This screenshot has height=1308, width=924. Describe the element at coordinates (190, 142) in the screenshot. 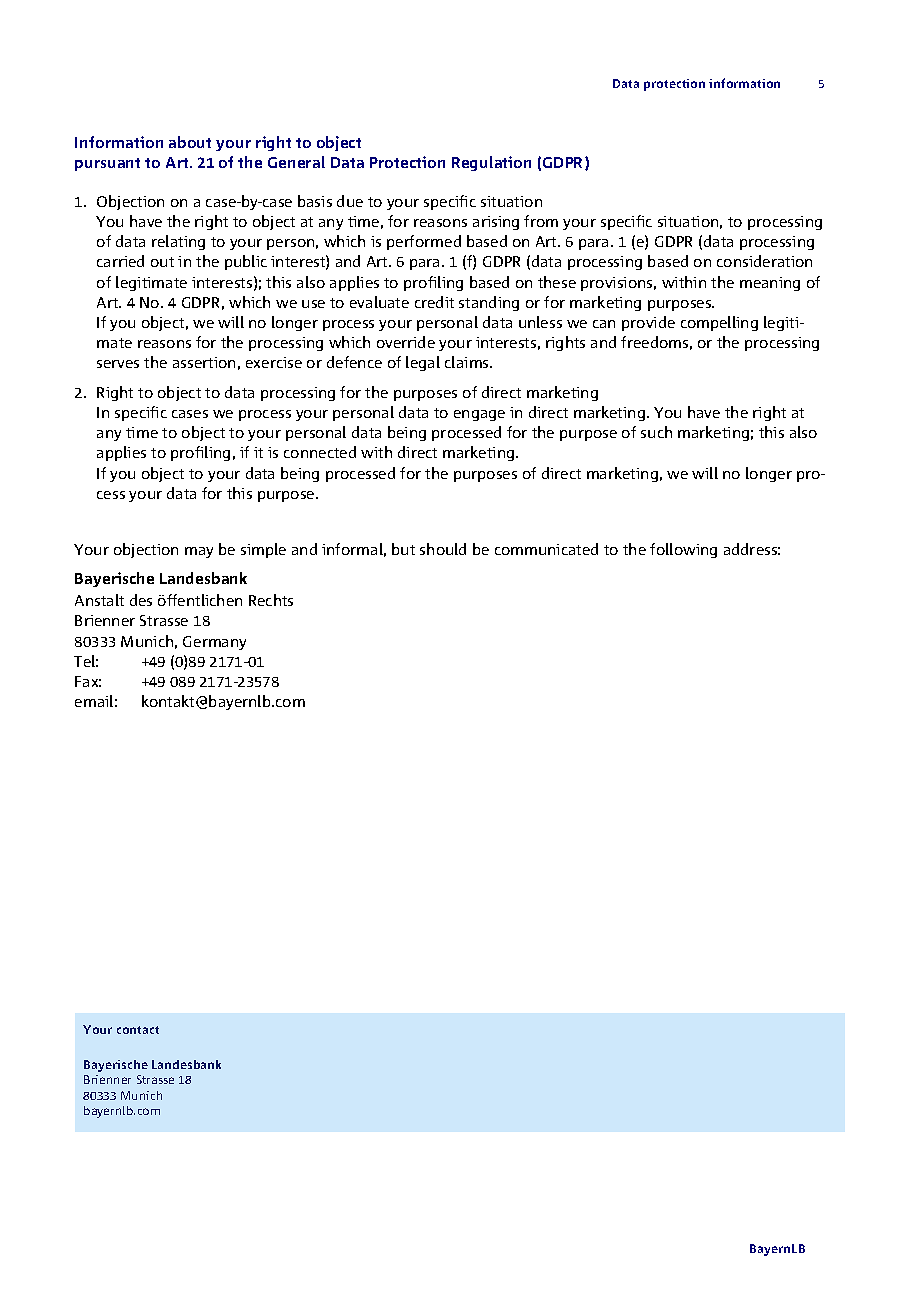

I see `about` at that location.
